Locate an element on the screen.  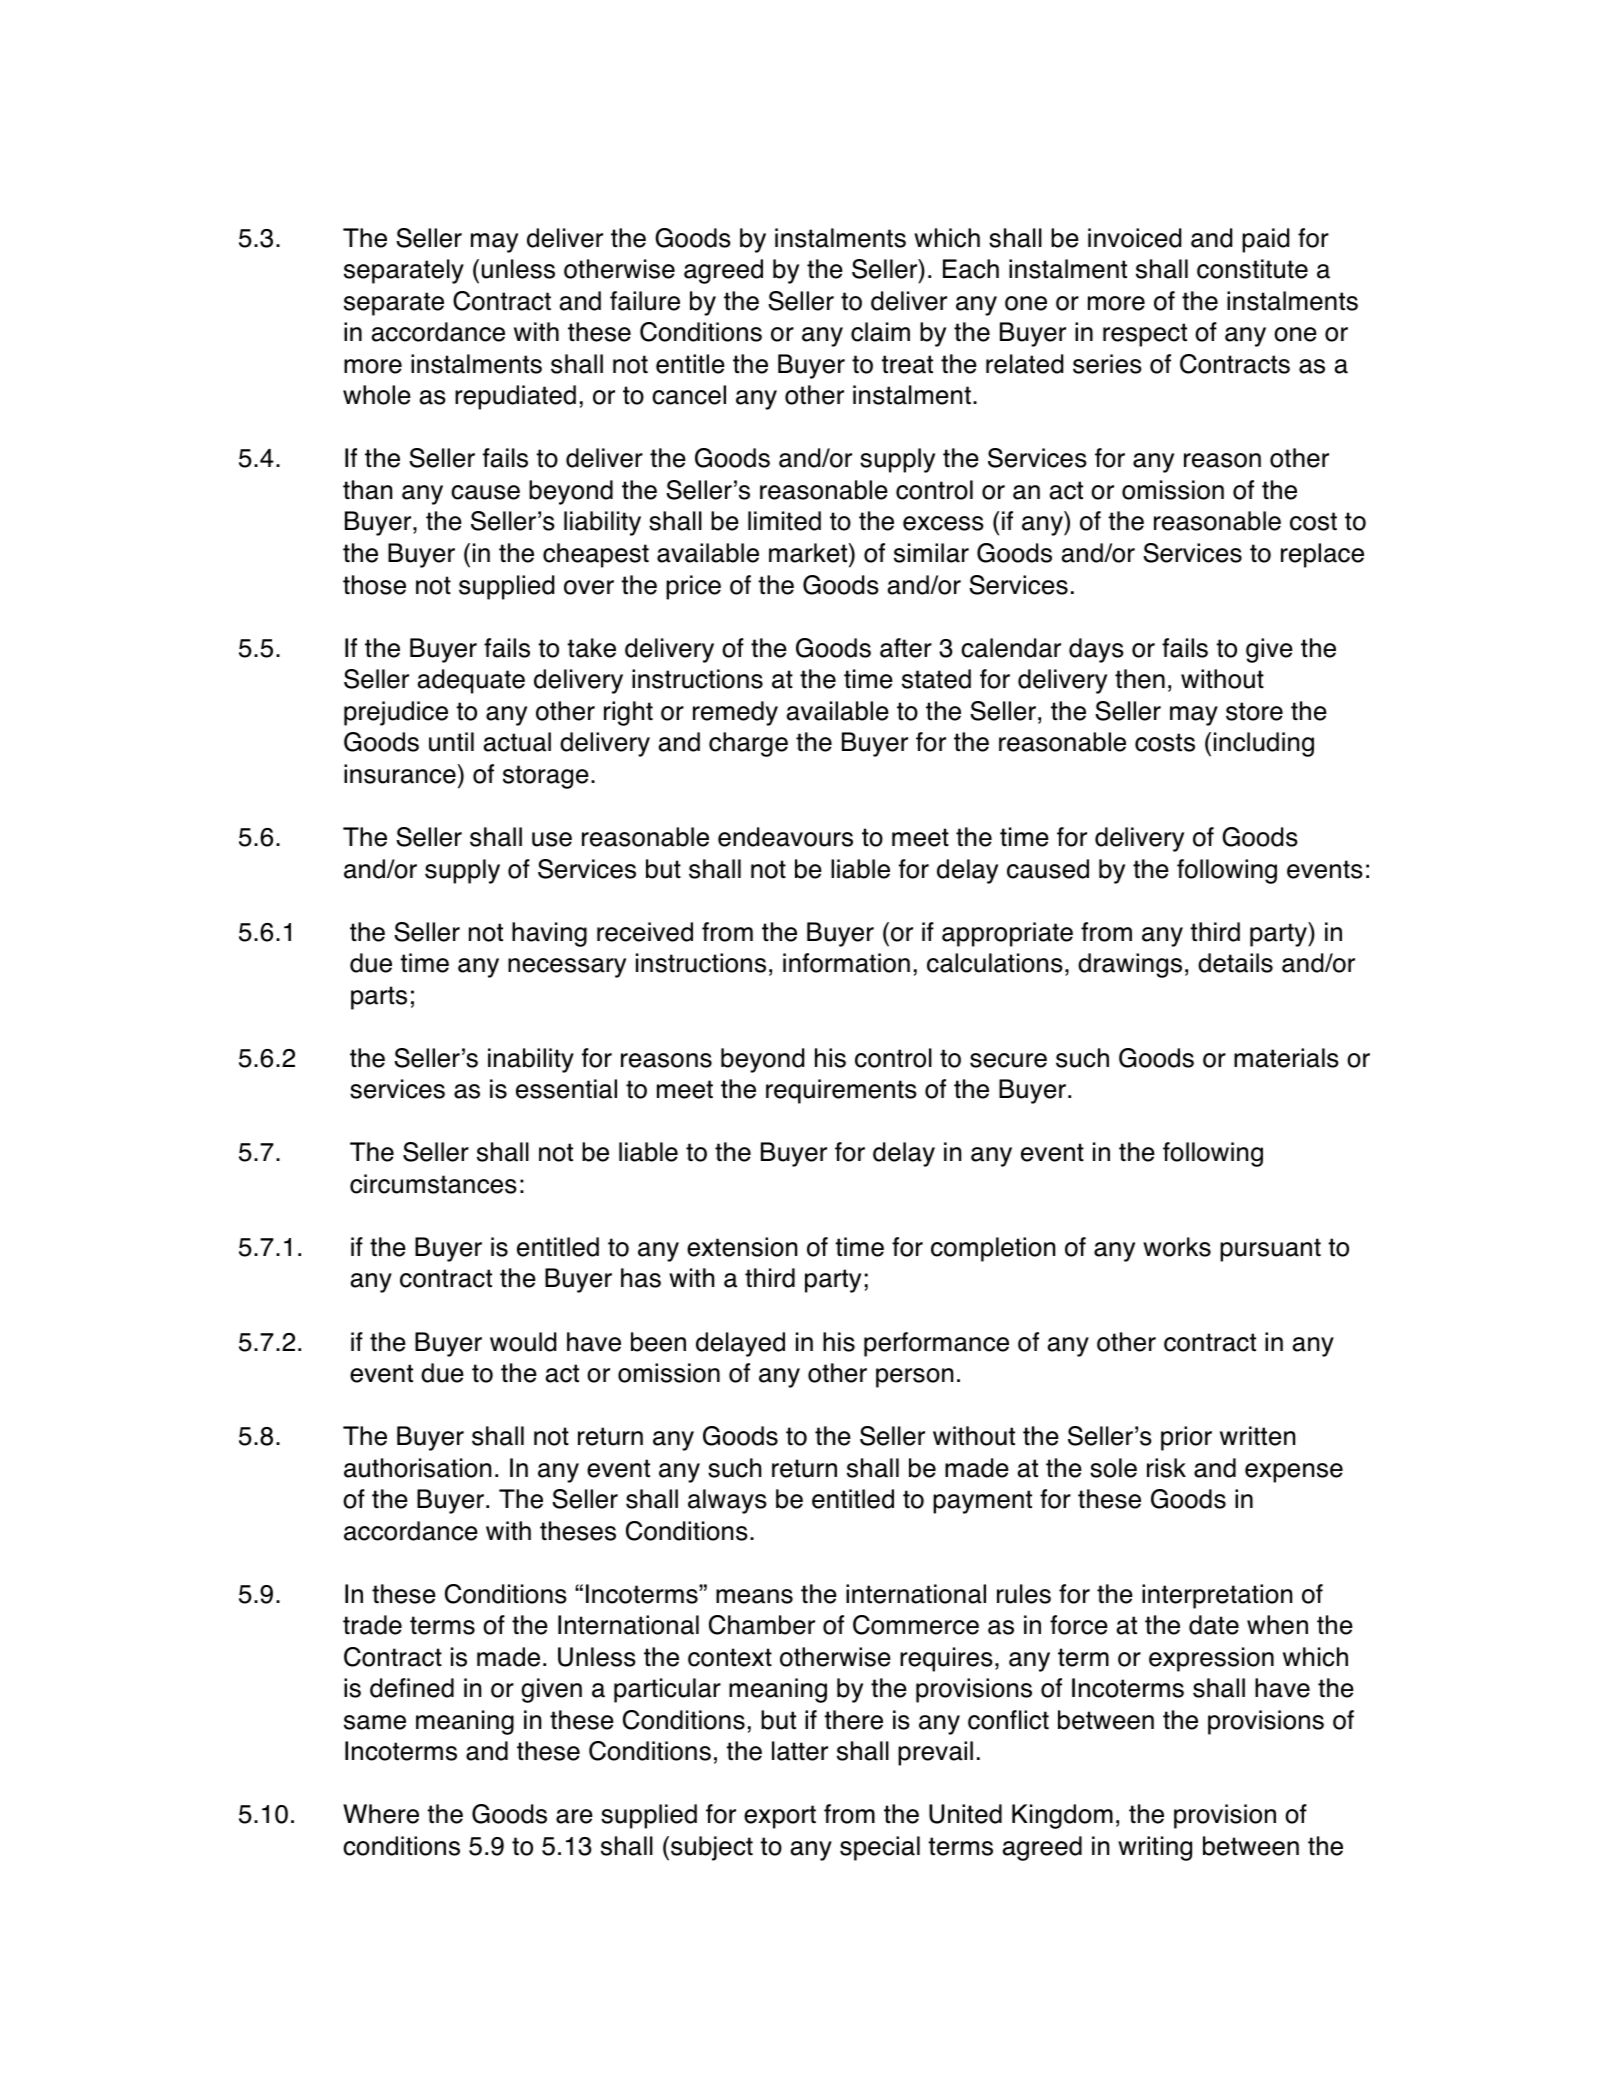
materials is located at coordinates (1286, 1058).
